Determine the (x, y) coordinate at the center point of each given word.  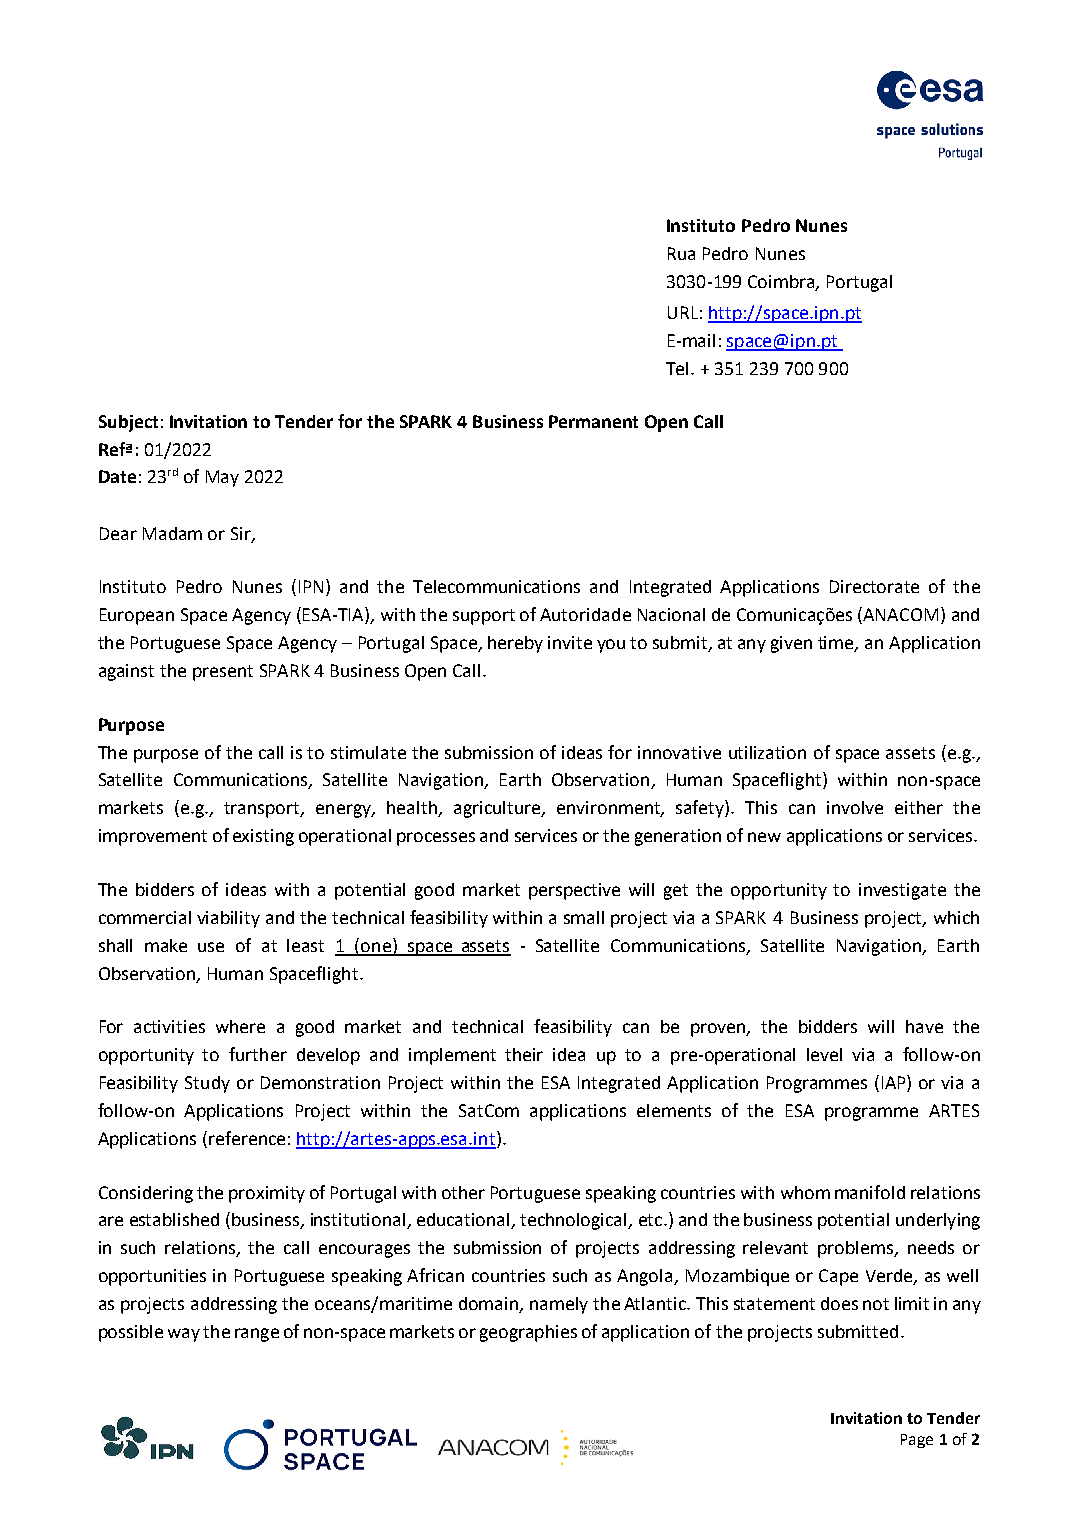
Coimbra (782, 282)
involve (855, 807)
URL (683, 312)
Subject (128, 423)
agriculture (498, 809)
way (184, 1335)
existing (263, 837)
